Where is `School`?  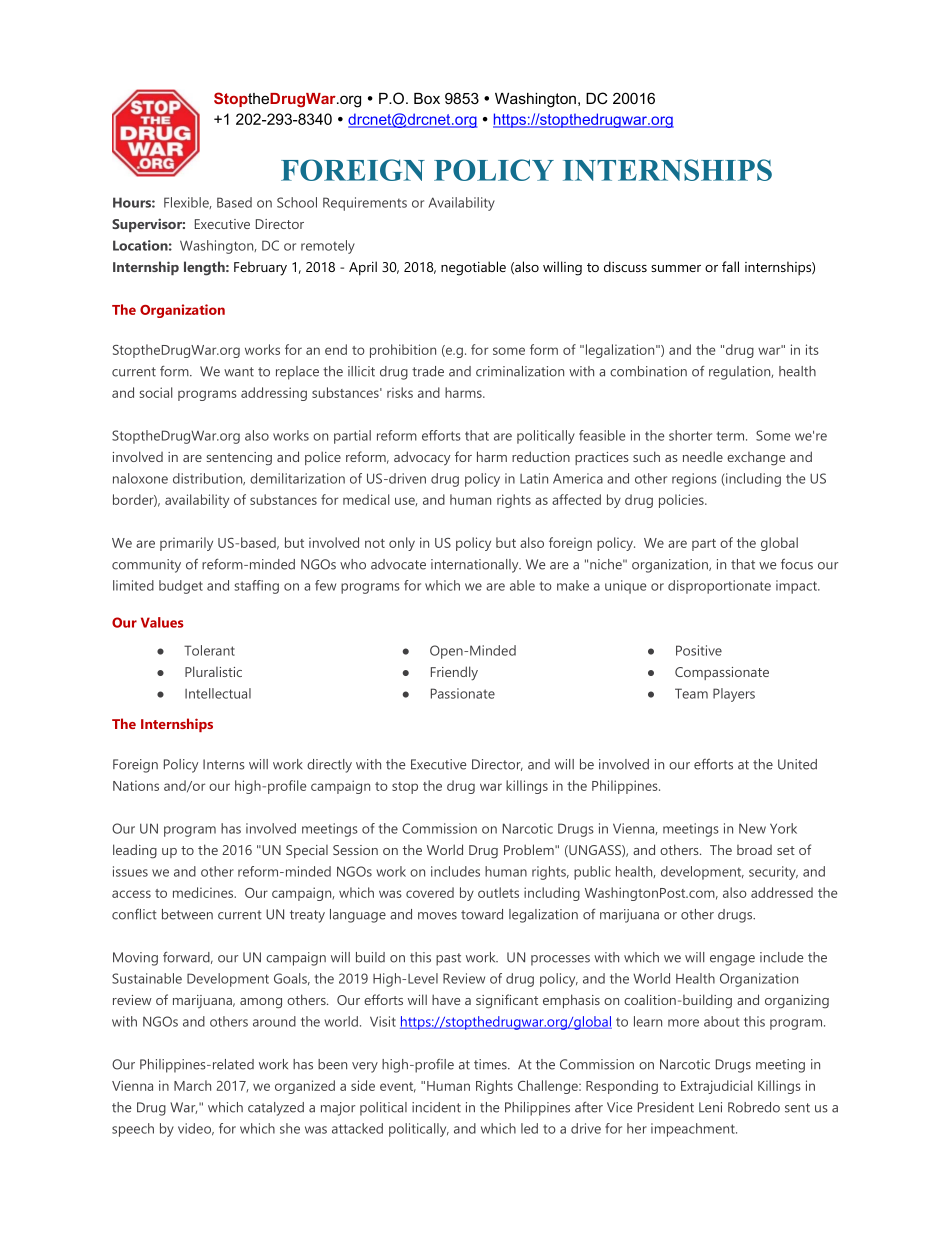
School is located at coordinates (297, 202).
